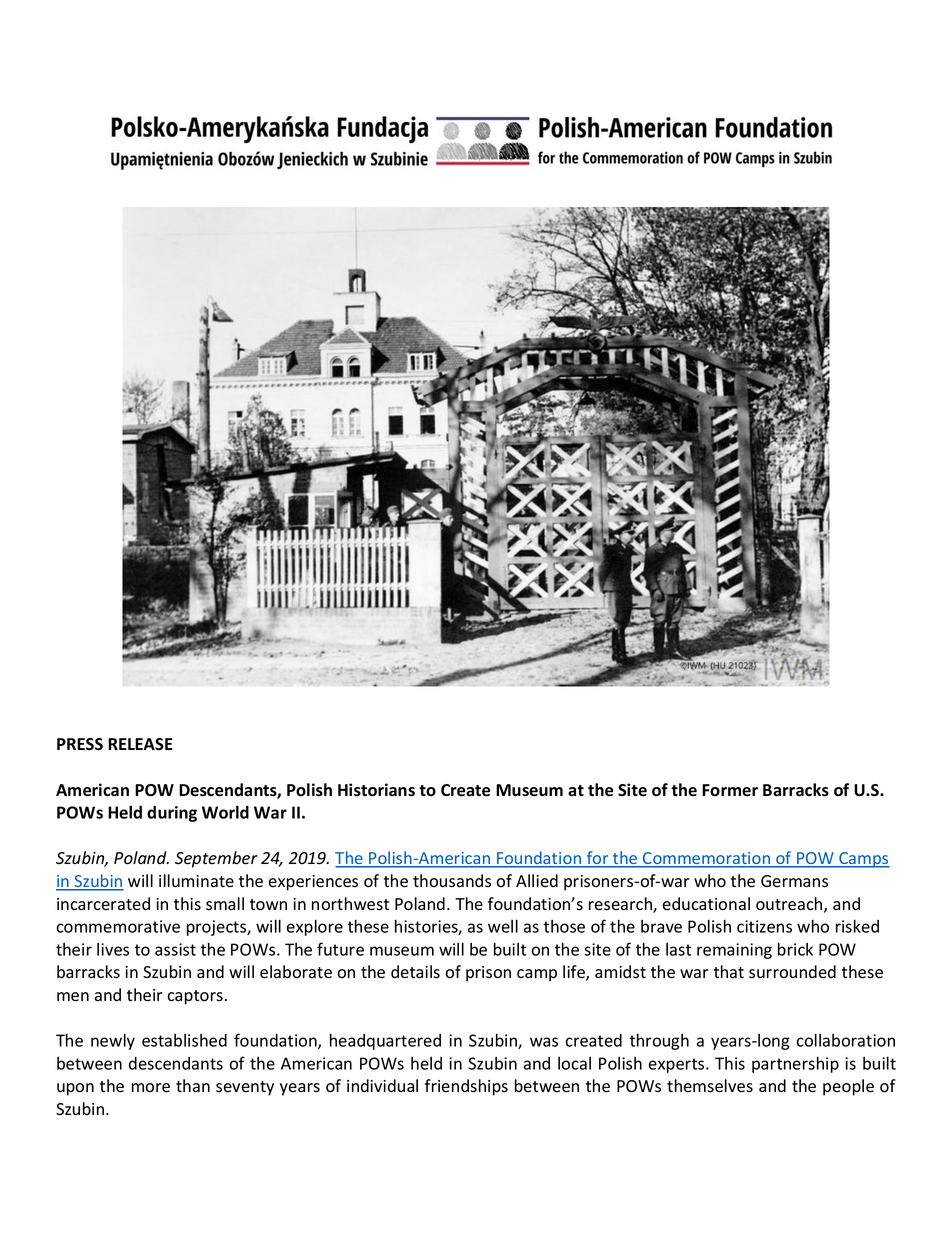 The image size is (952, 1233). What do you see at coordinates (415, 972) in the image?
I see `details` at bounding box center [415, 972].
